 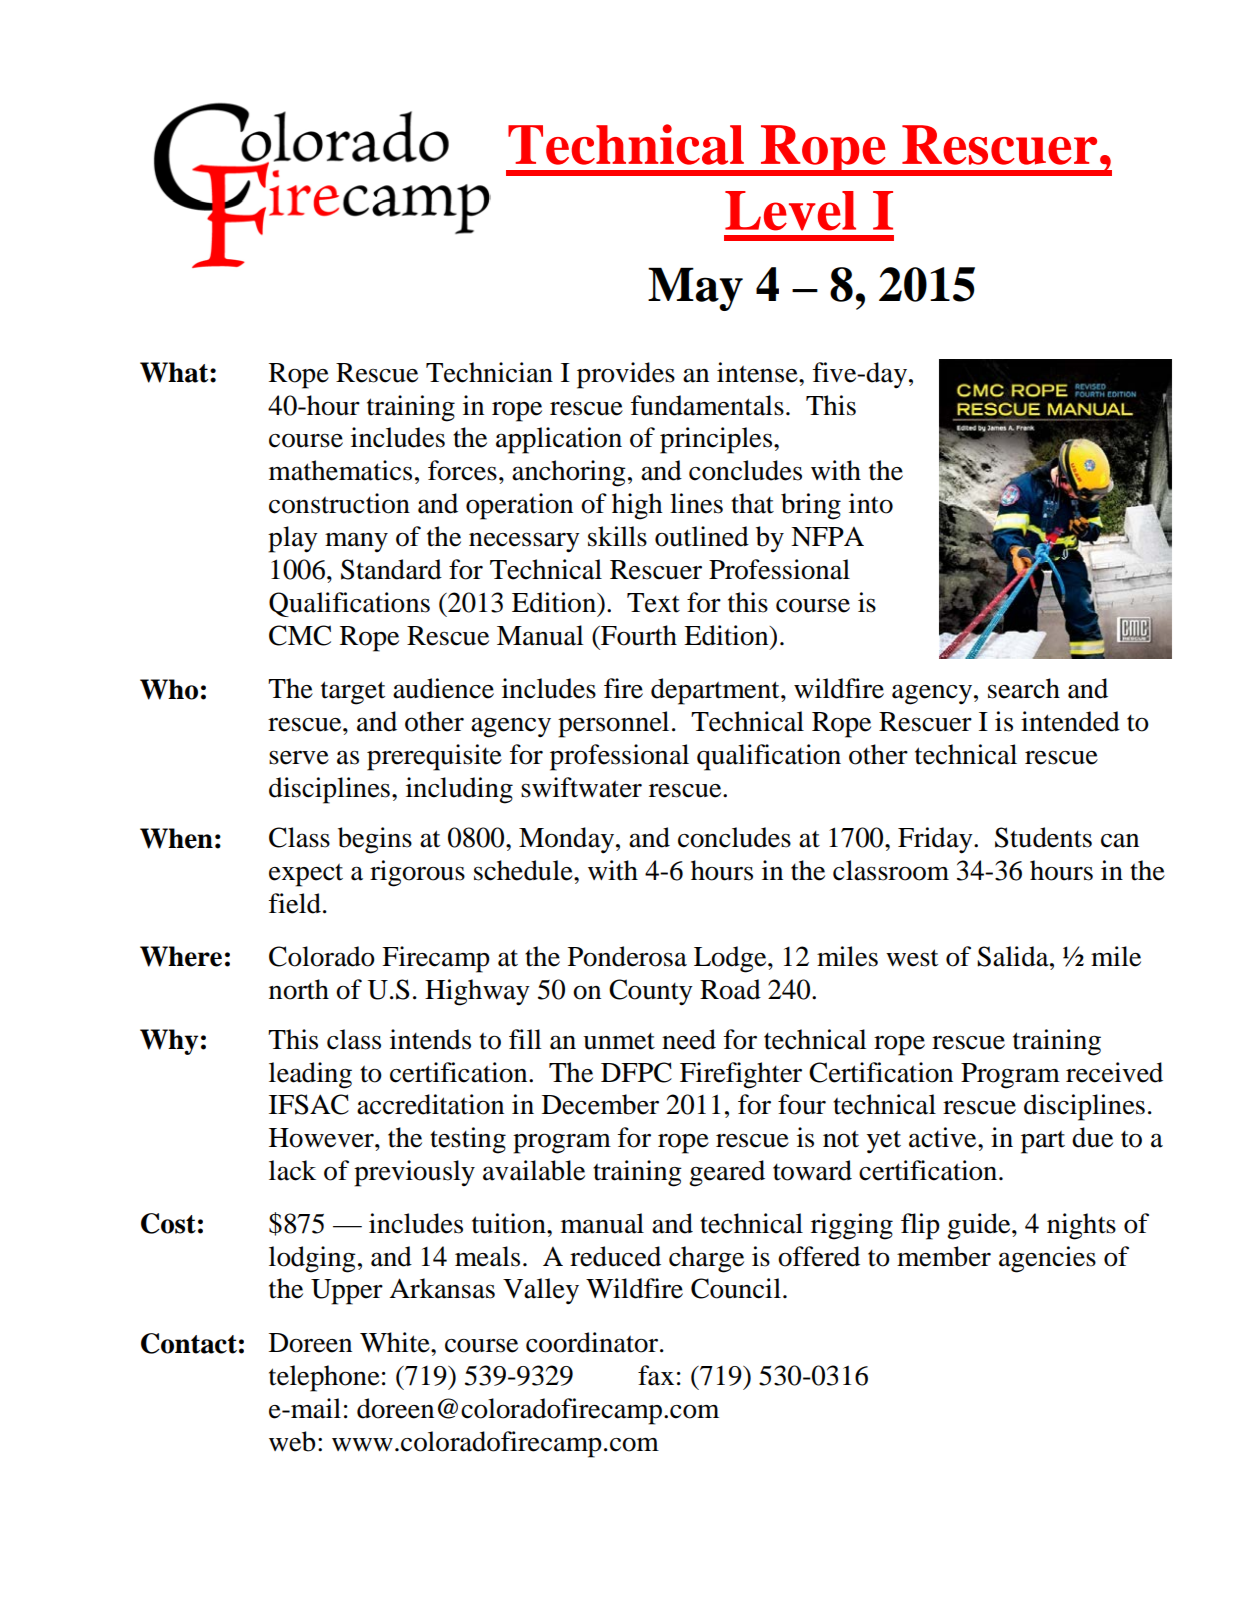 I want to click on Text, so click(x=653, y=603).
